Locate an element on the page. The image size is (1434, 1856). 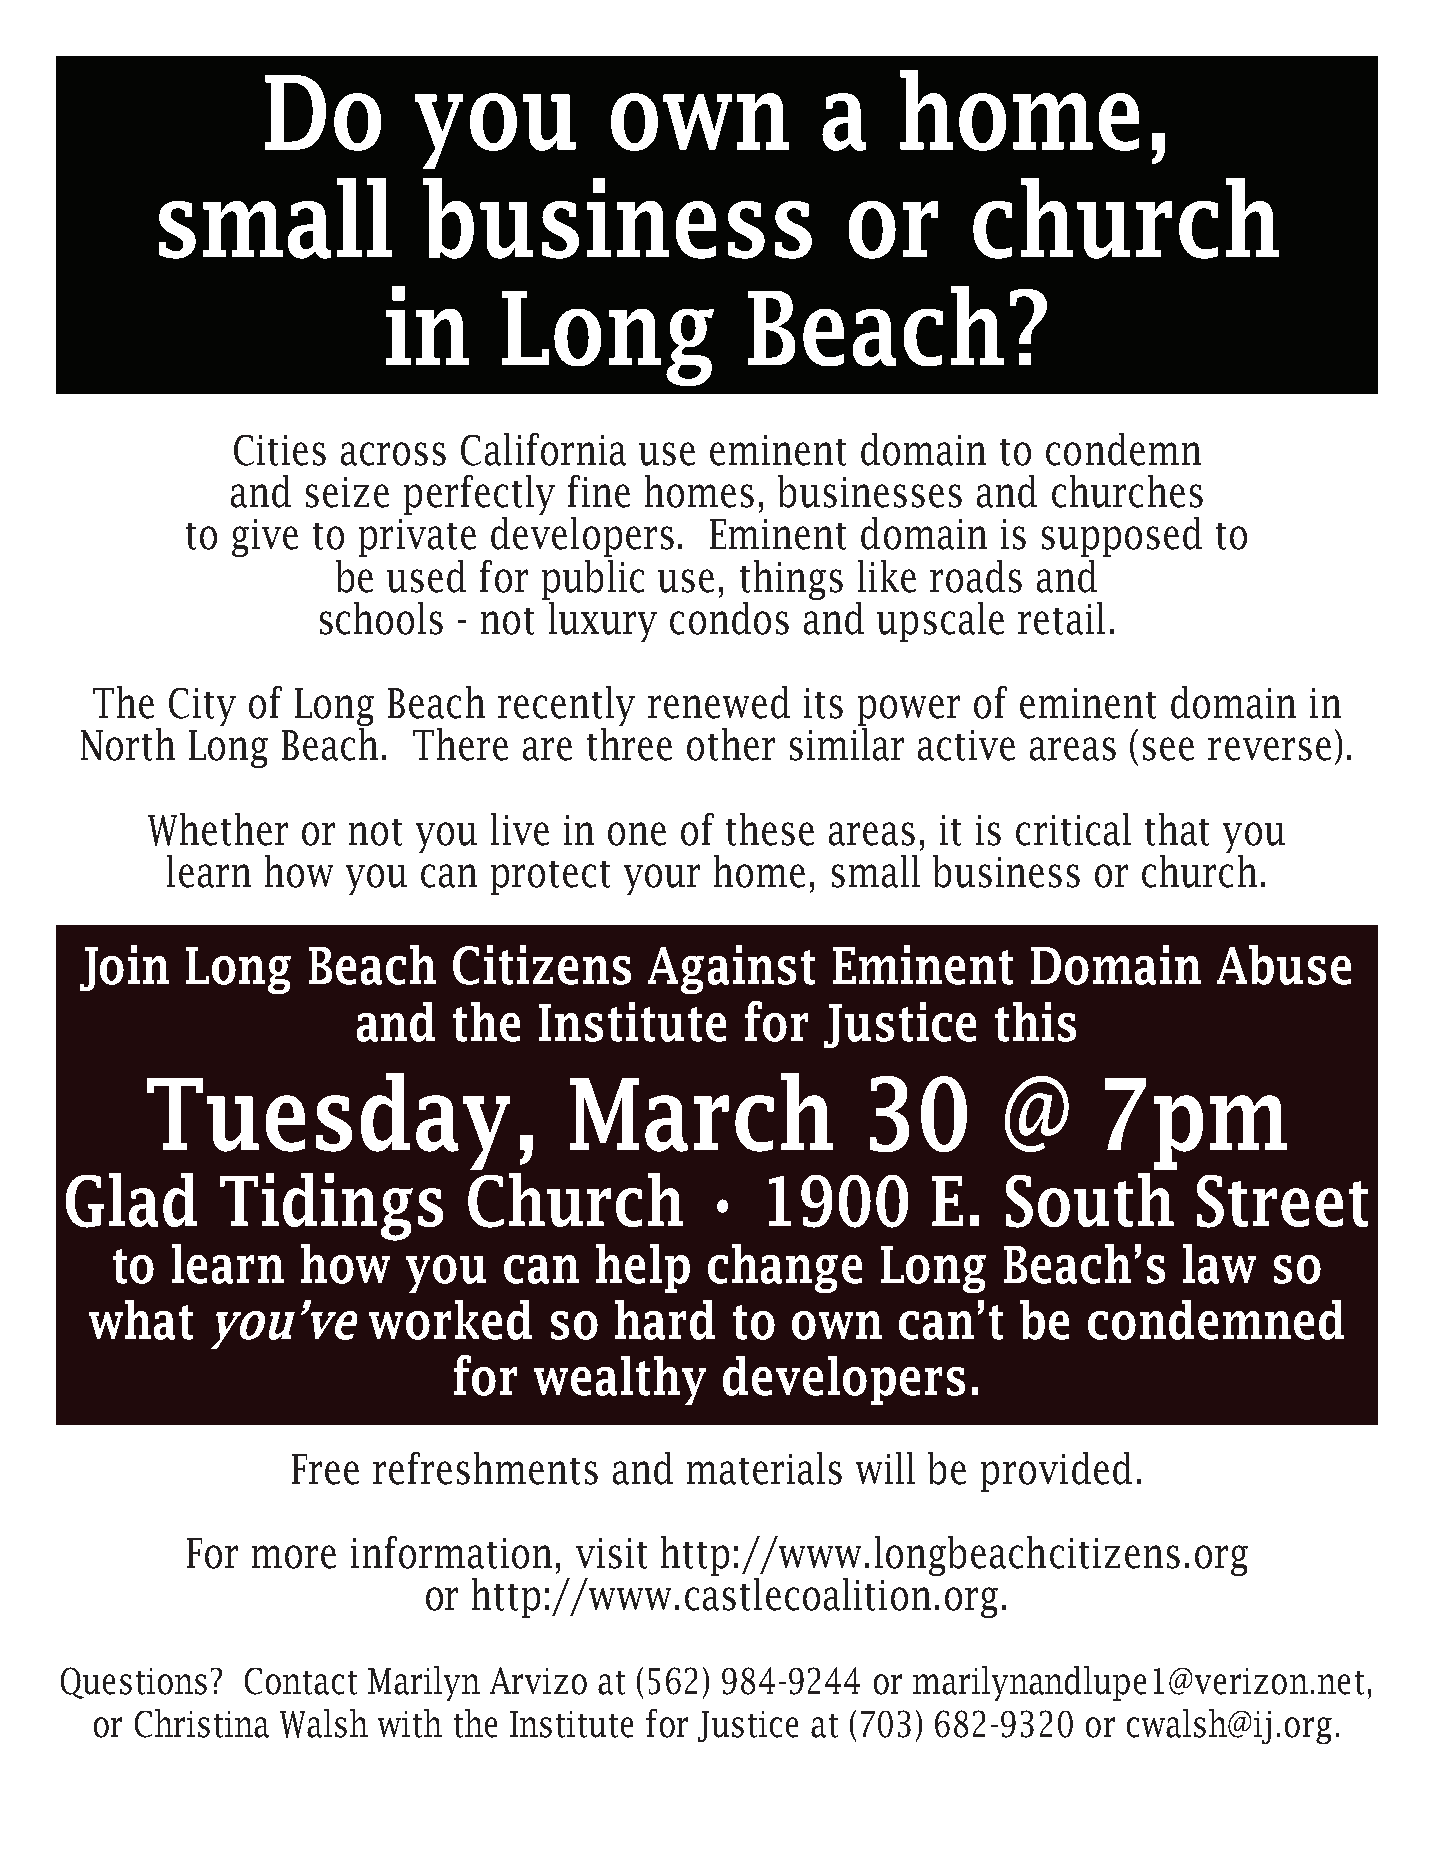
what is located at coordinates (141, 1320).
